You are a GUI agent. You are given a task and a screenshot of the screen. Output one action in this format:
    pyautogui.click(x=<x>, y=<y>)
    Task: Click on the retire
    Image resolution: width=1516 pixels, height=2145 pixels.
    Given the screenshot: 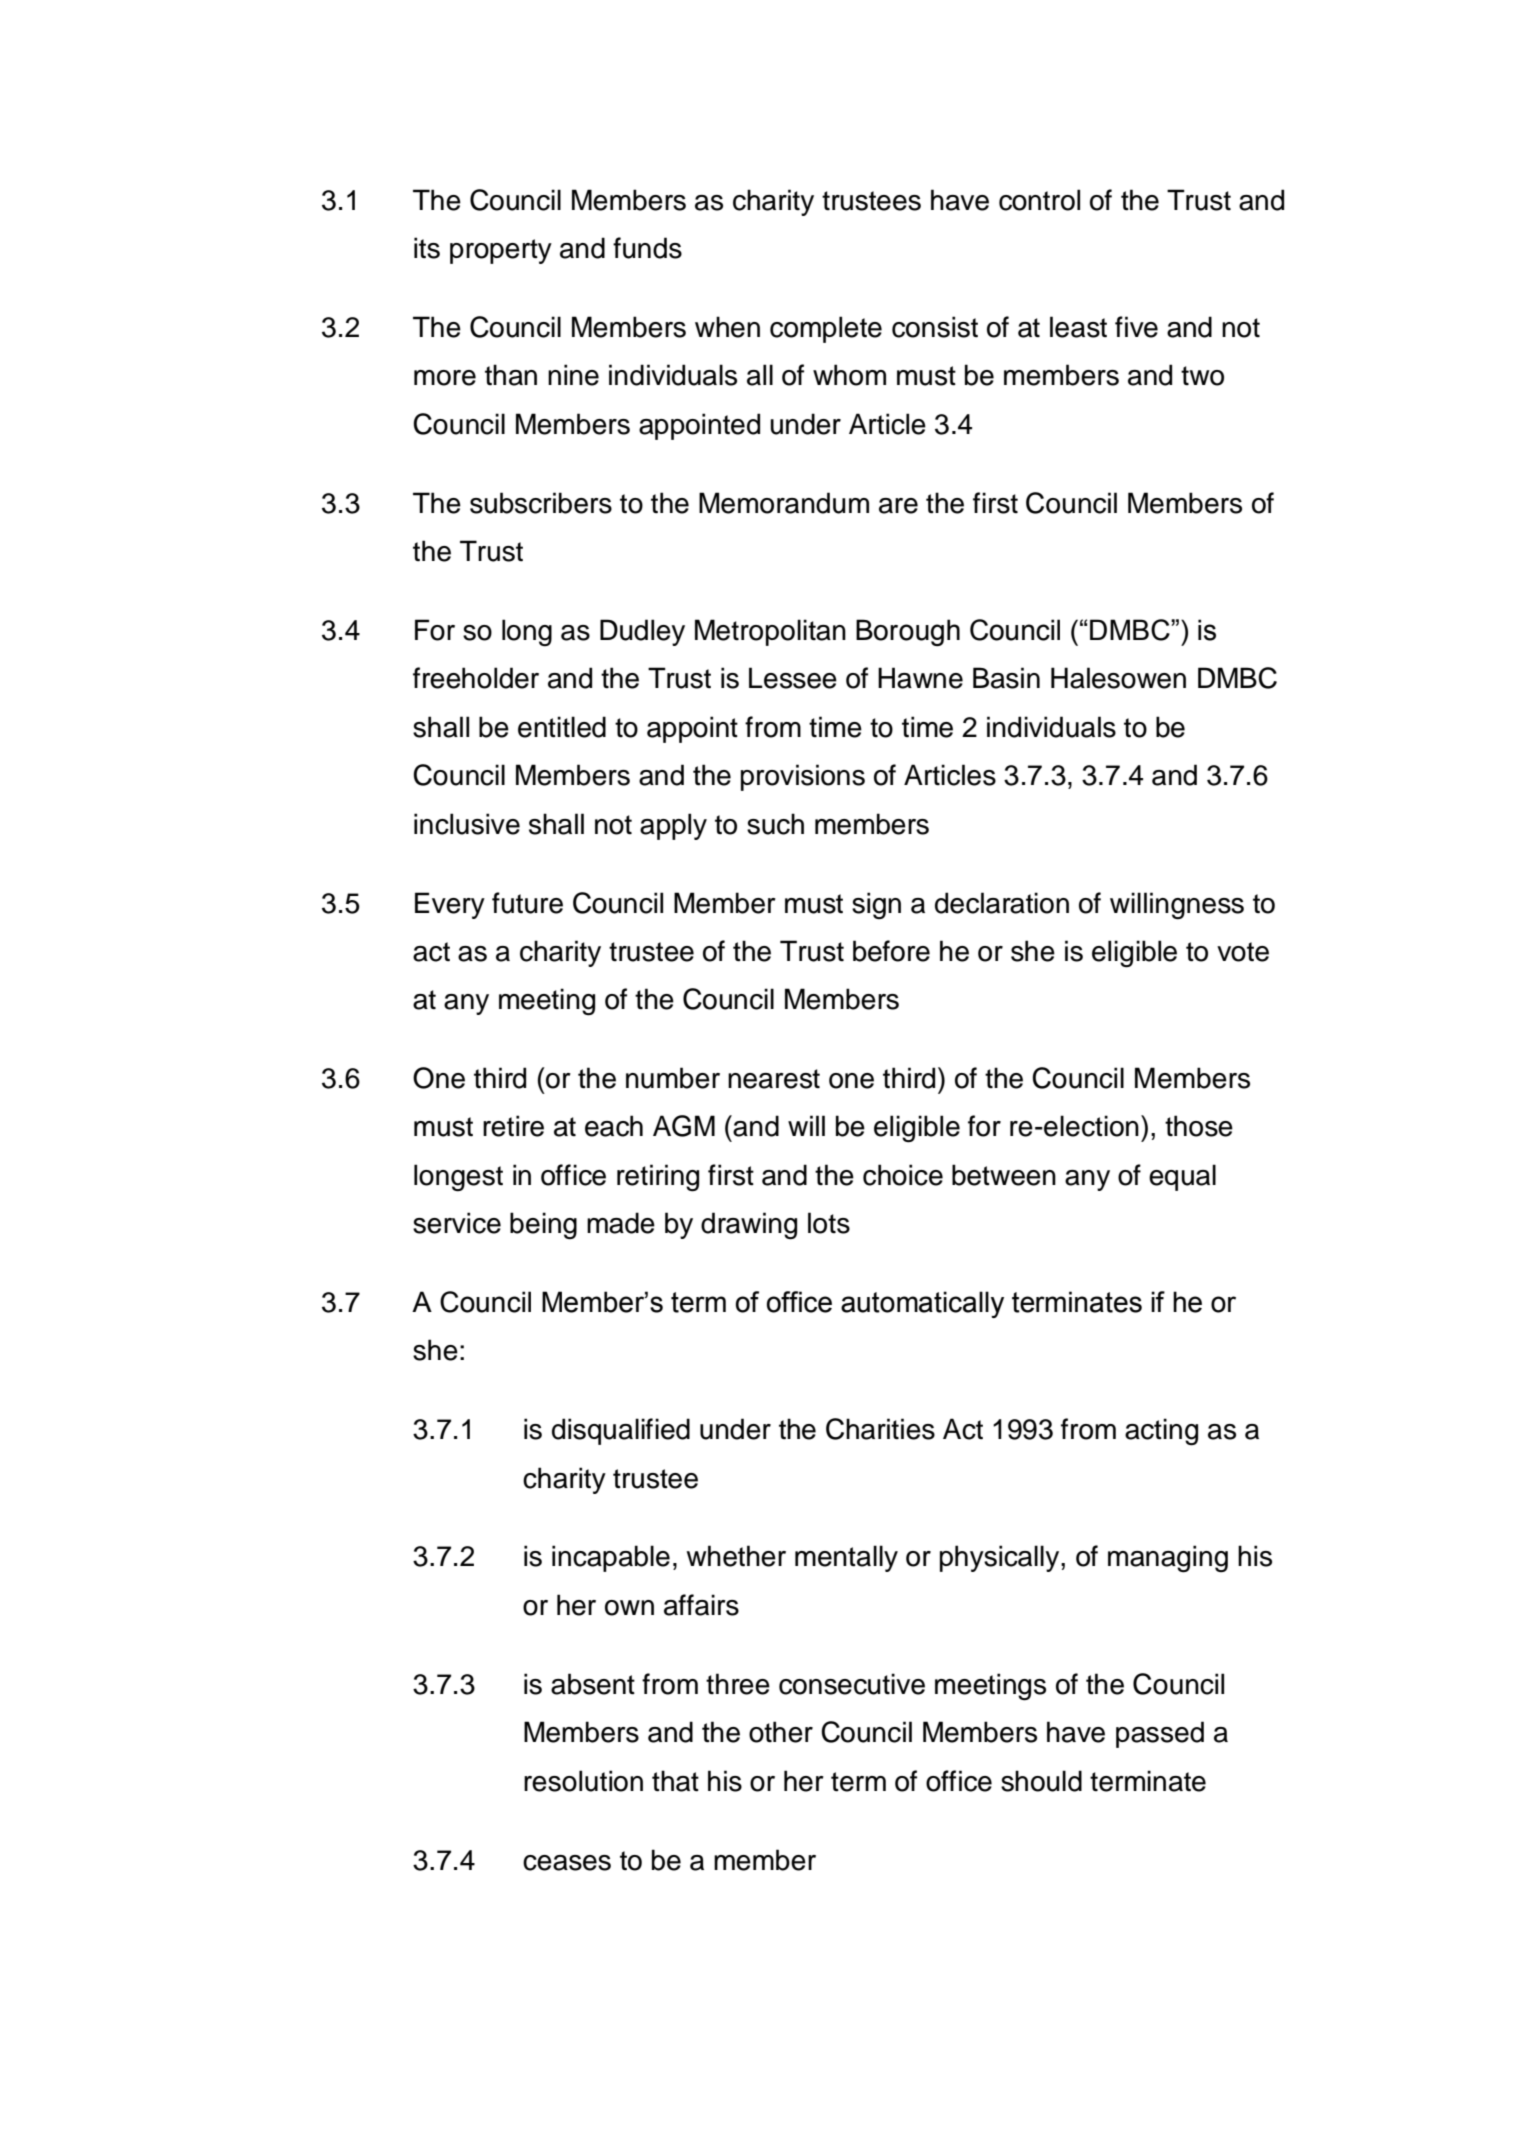 What is the action you would take?
    pyautogui.click(x=513, y=1126)
